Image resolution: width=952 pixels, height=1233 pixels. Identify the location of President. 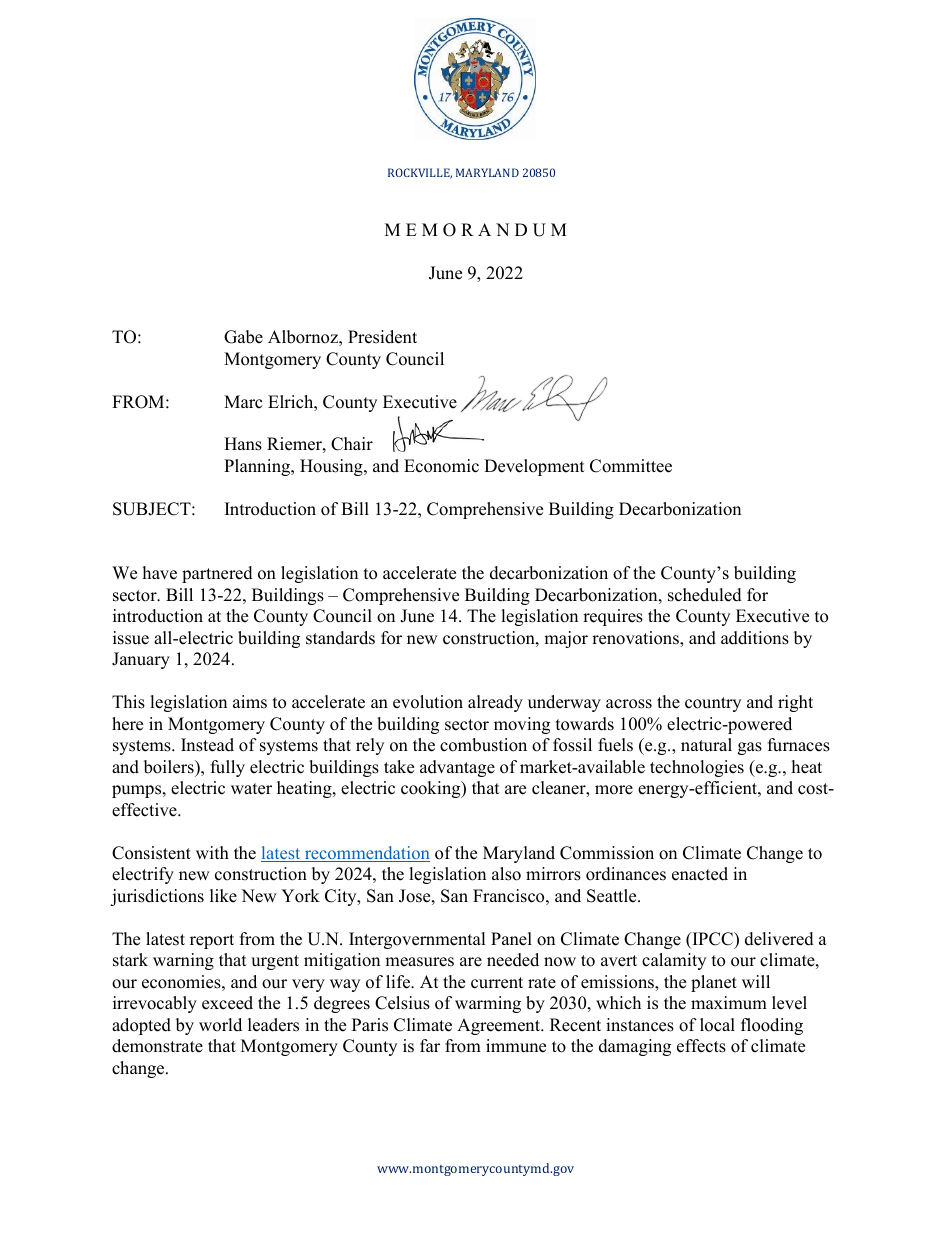
(382, 337).
